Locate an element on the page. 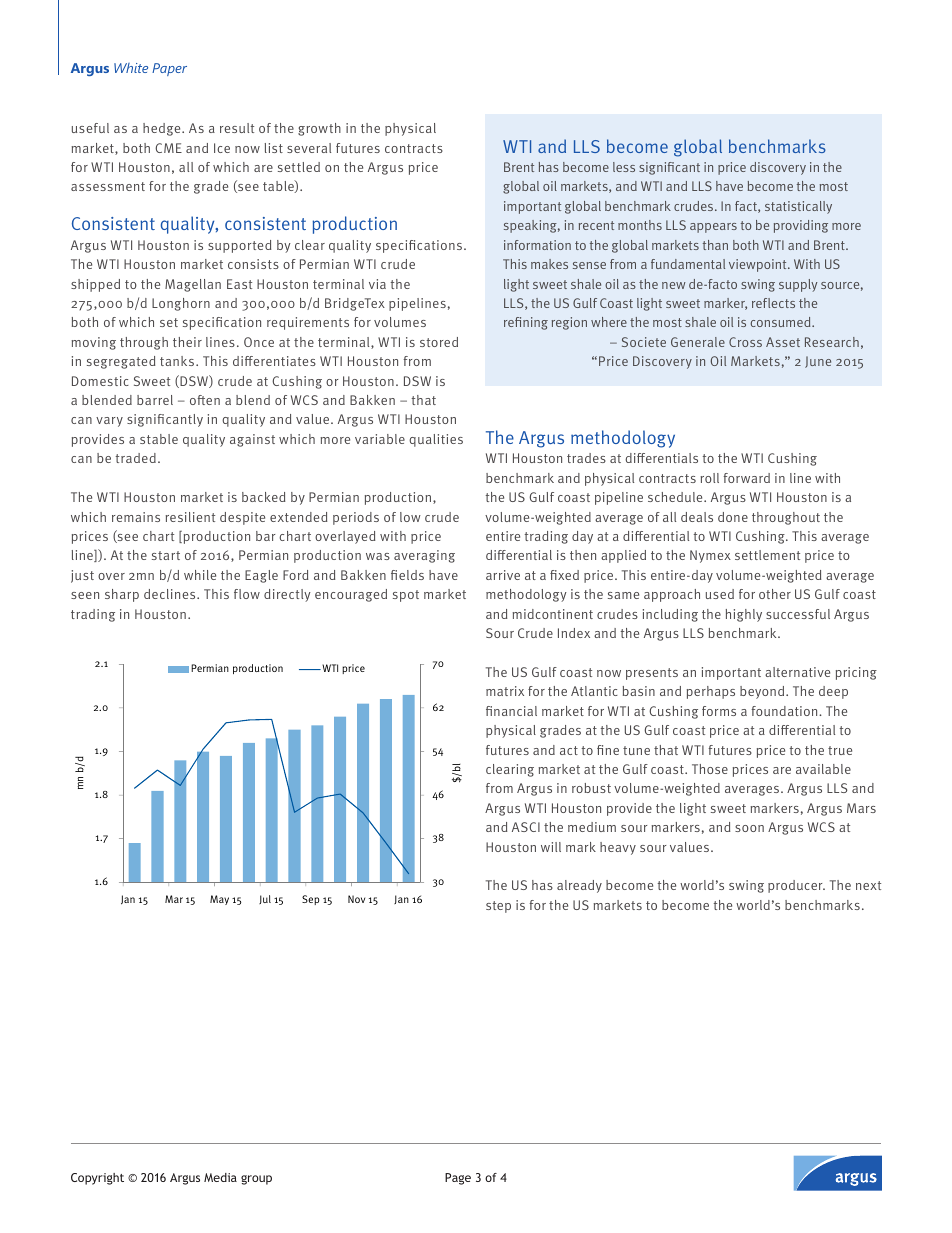 The image size is (952, 1233). growth is located at coordinates (319, 129).
